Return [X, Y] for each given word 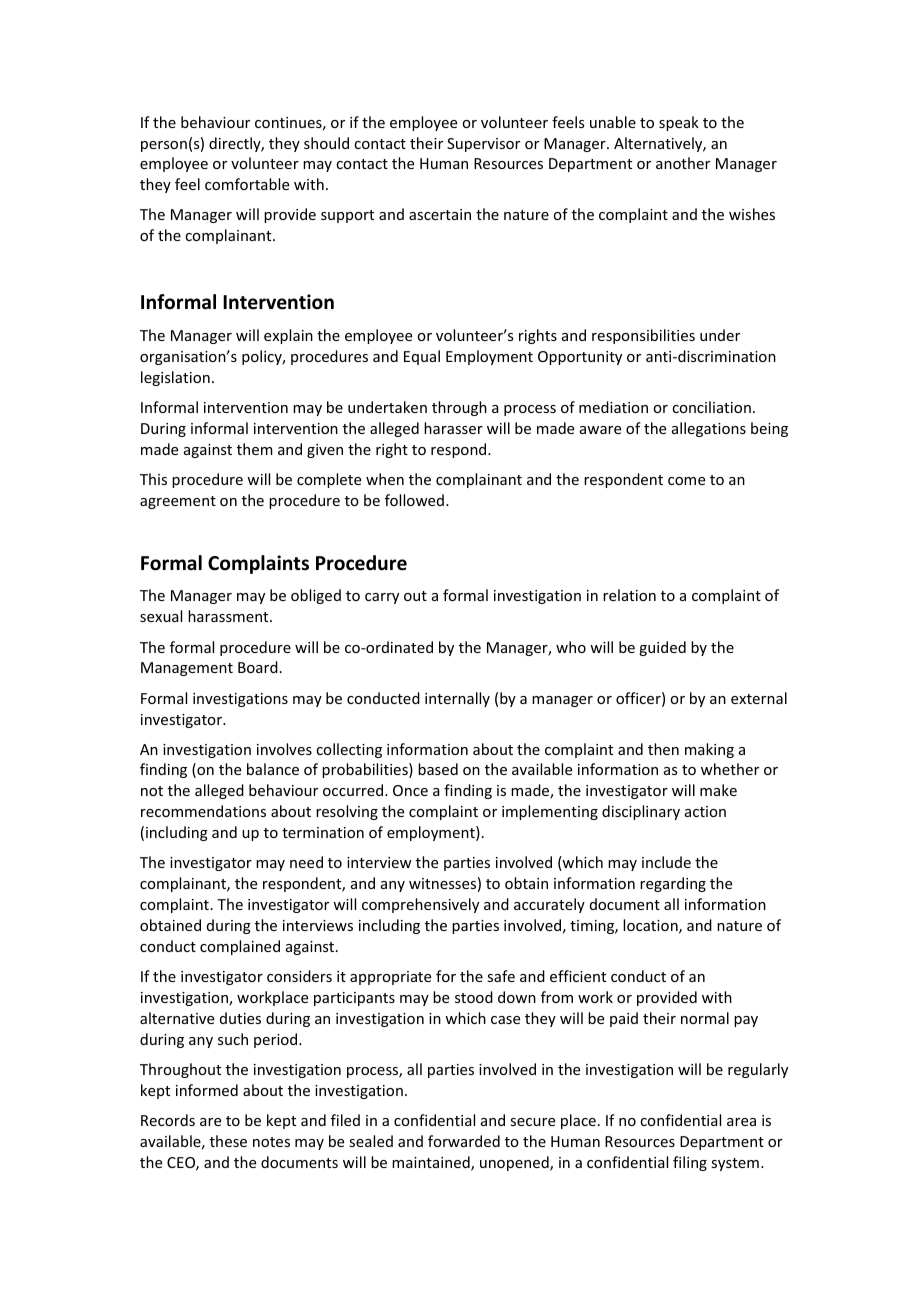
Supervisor [483, 145]
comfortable [247, 184]
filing [690, 1163]
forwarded [464, 1141]
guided [662, 648]
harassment [229, 616]
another [683, 163]
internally [457, 699]
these [228, 1141]
